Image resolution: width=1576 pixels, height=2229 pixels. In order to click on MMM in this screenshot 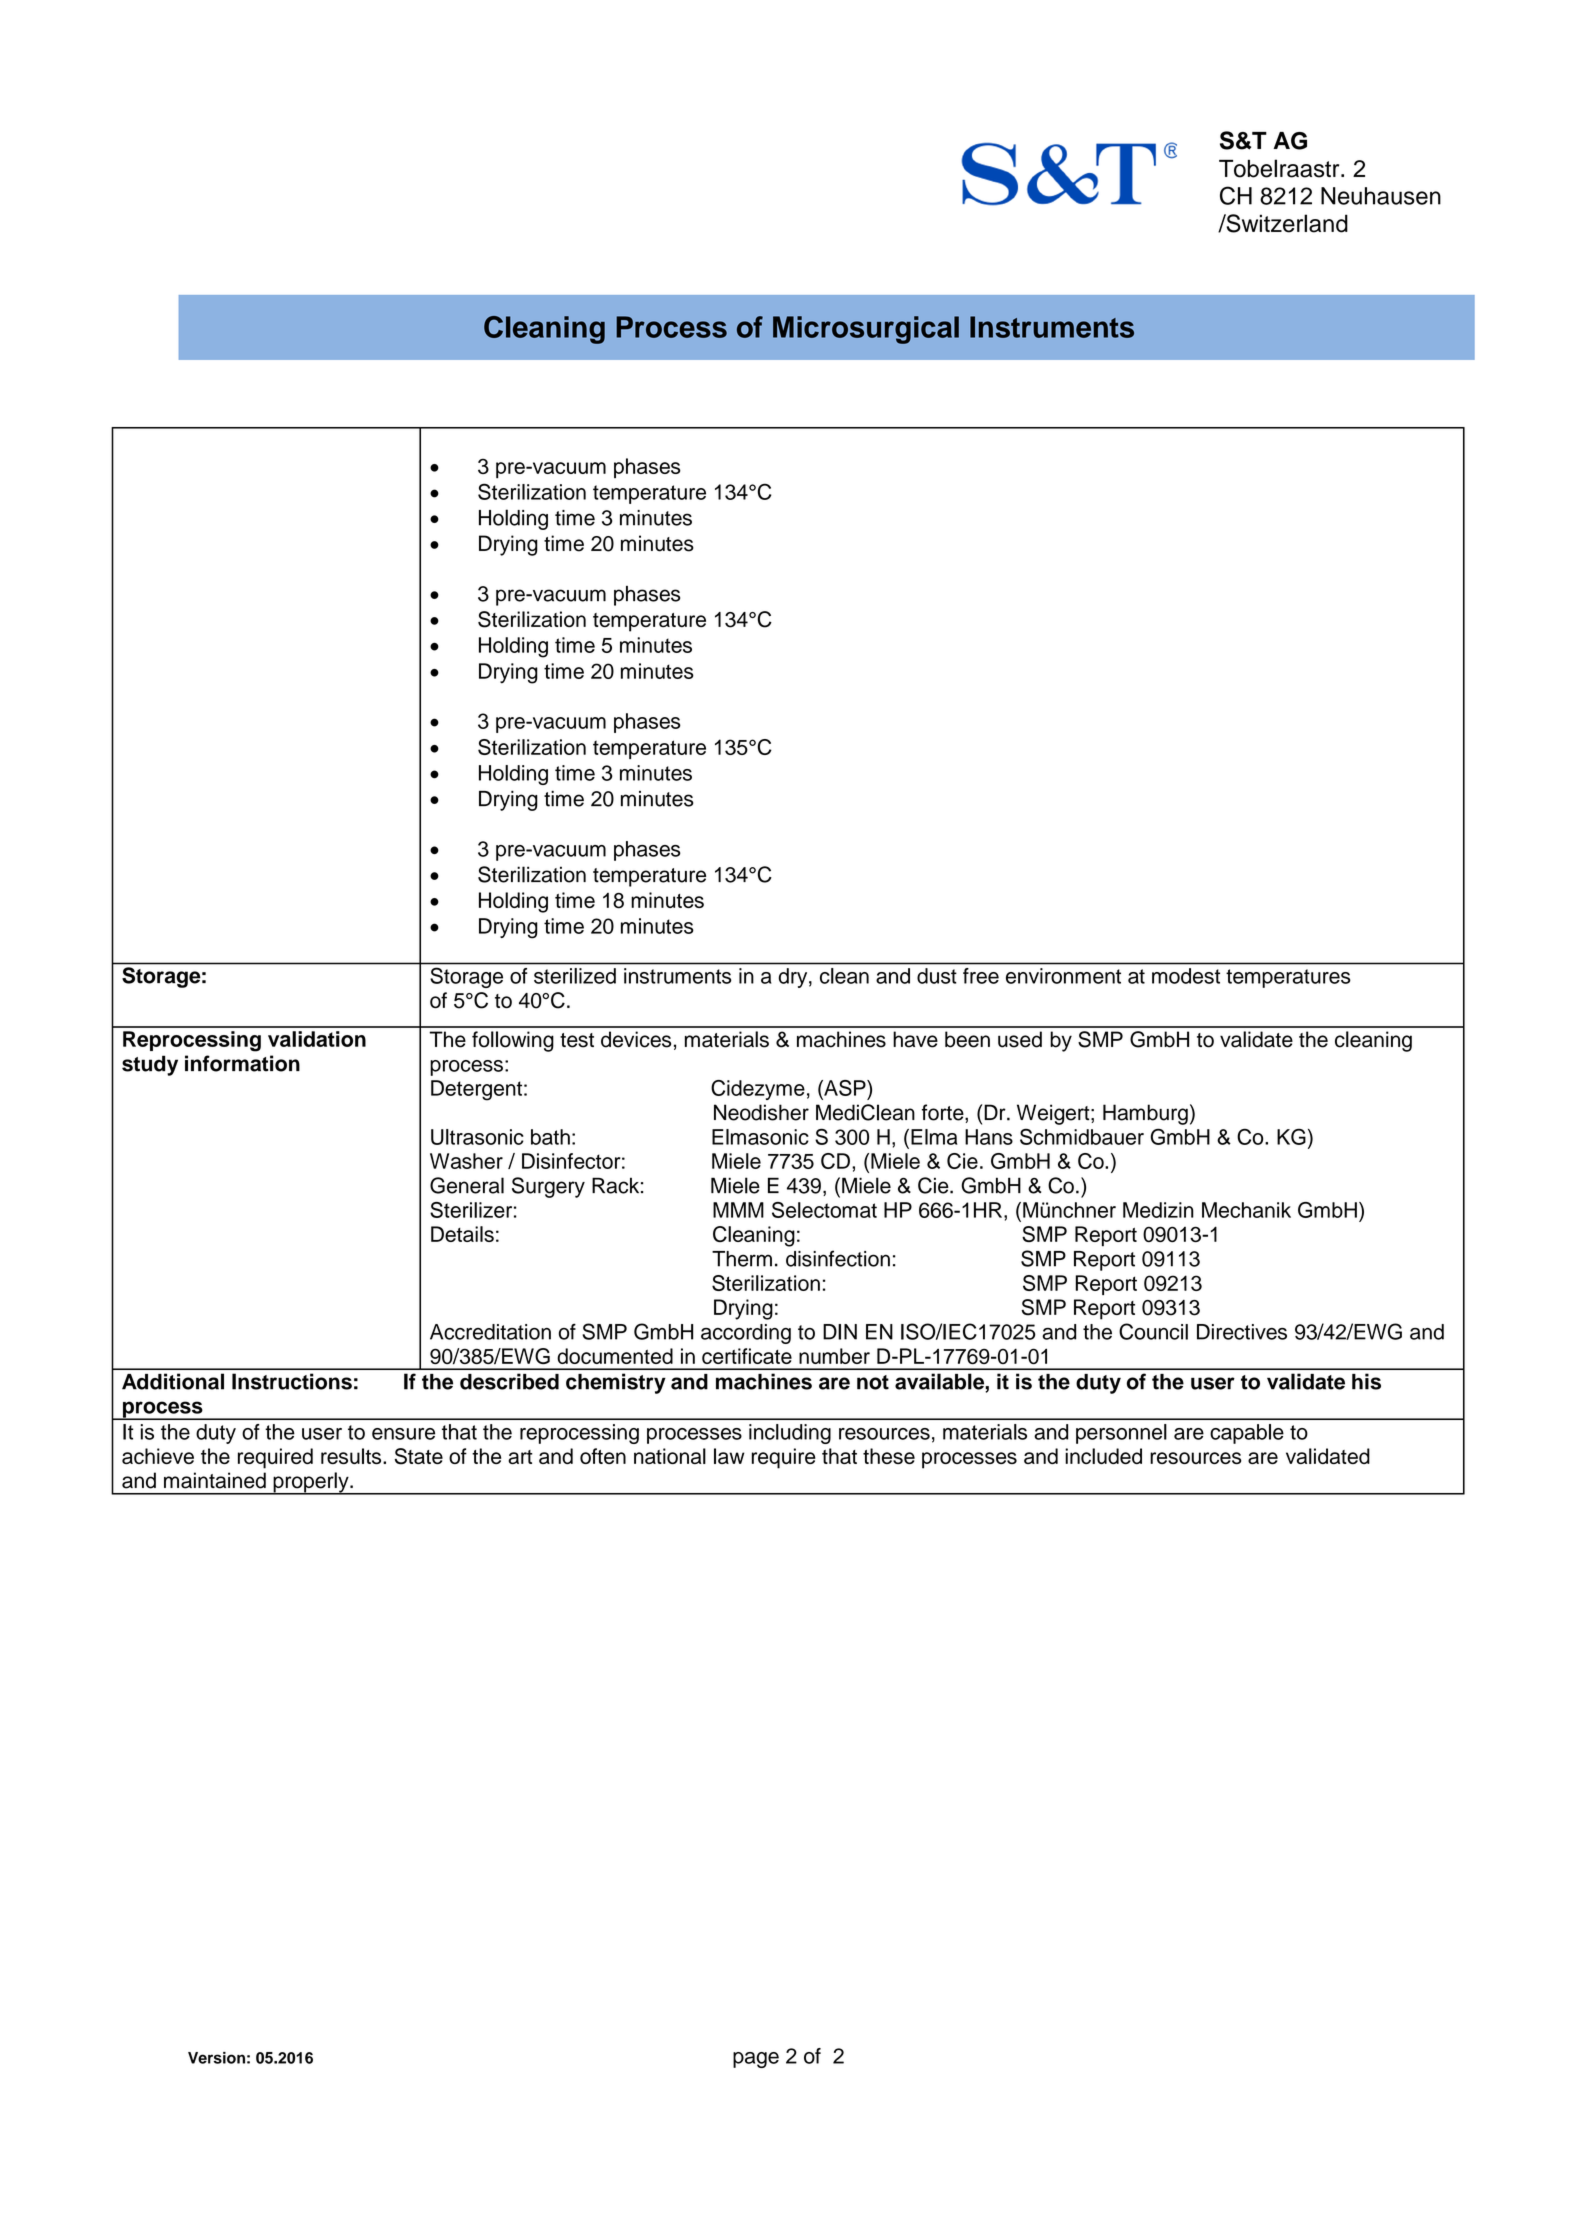, I will do `click(738, 1210)`.
